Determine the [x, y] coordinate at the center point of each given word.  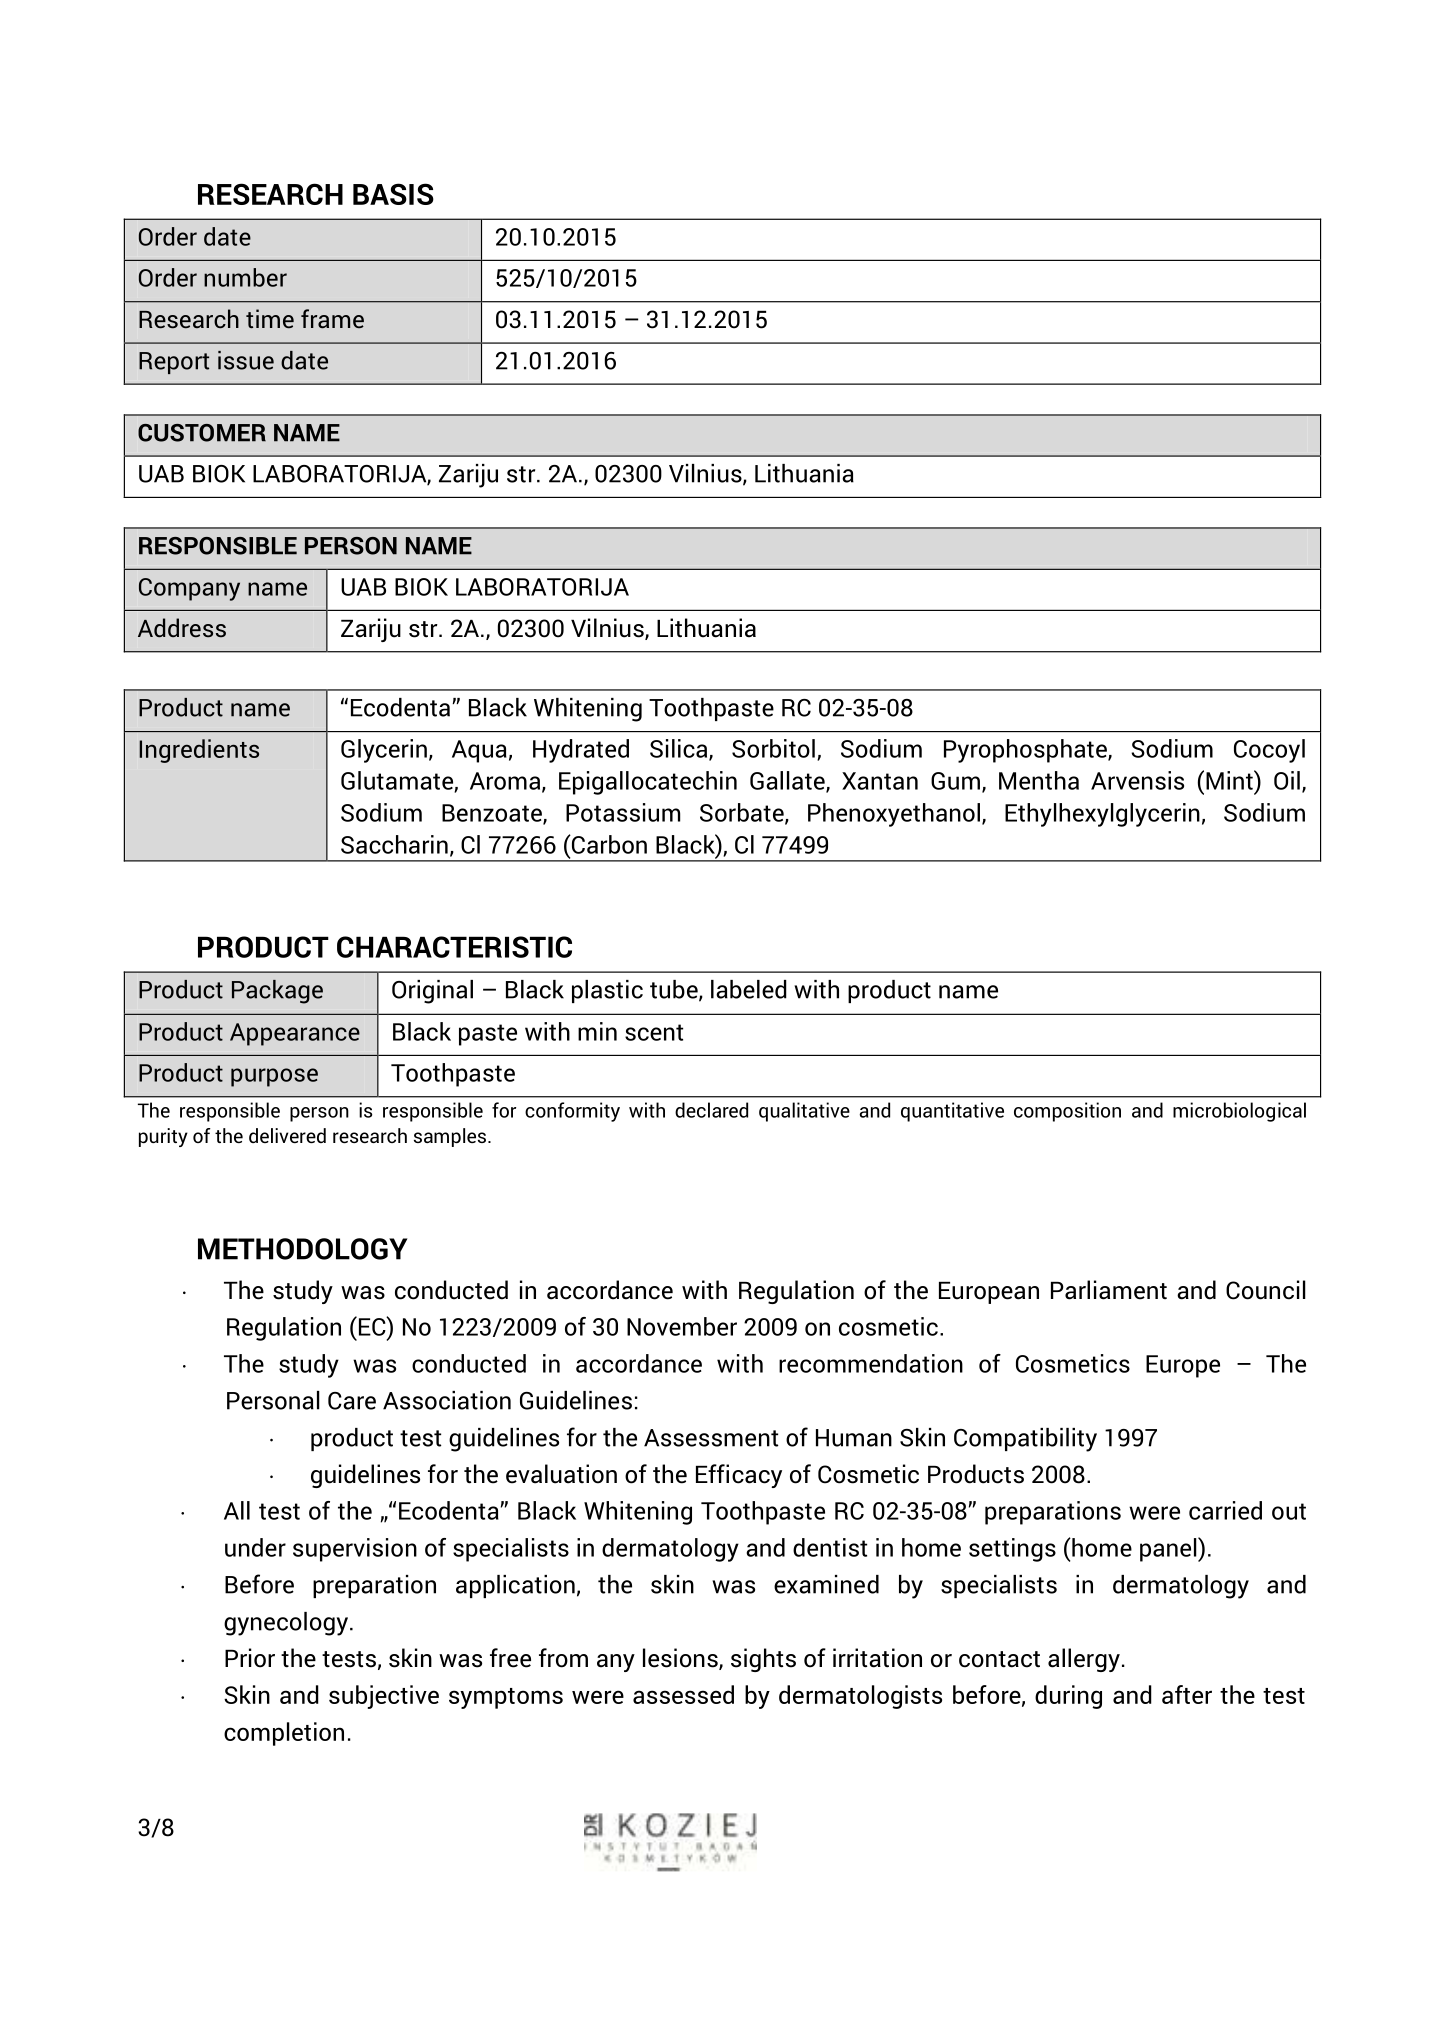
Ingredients [199, 751]
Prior [250, 1658]
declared [711, 1110]
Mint [1230, 780]
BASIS [393, 194]
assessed [683, 1694]
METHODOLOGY [303, 1249]
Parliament [1109, 1290]
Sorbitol [773, 748]
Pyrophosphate [1026, 751]
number [245, 277]
